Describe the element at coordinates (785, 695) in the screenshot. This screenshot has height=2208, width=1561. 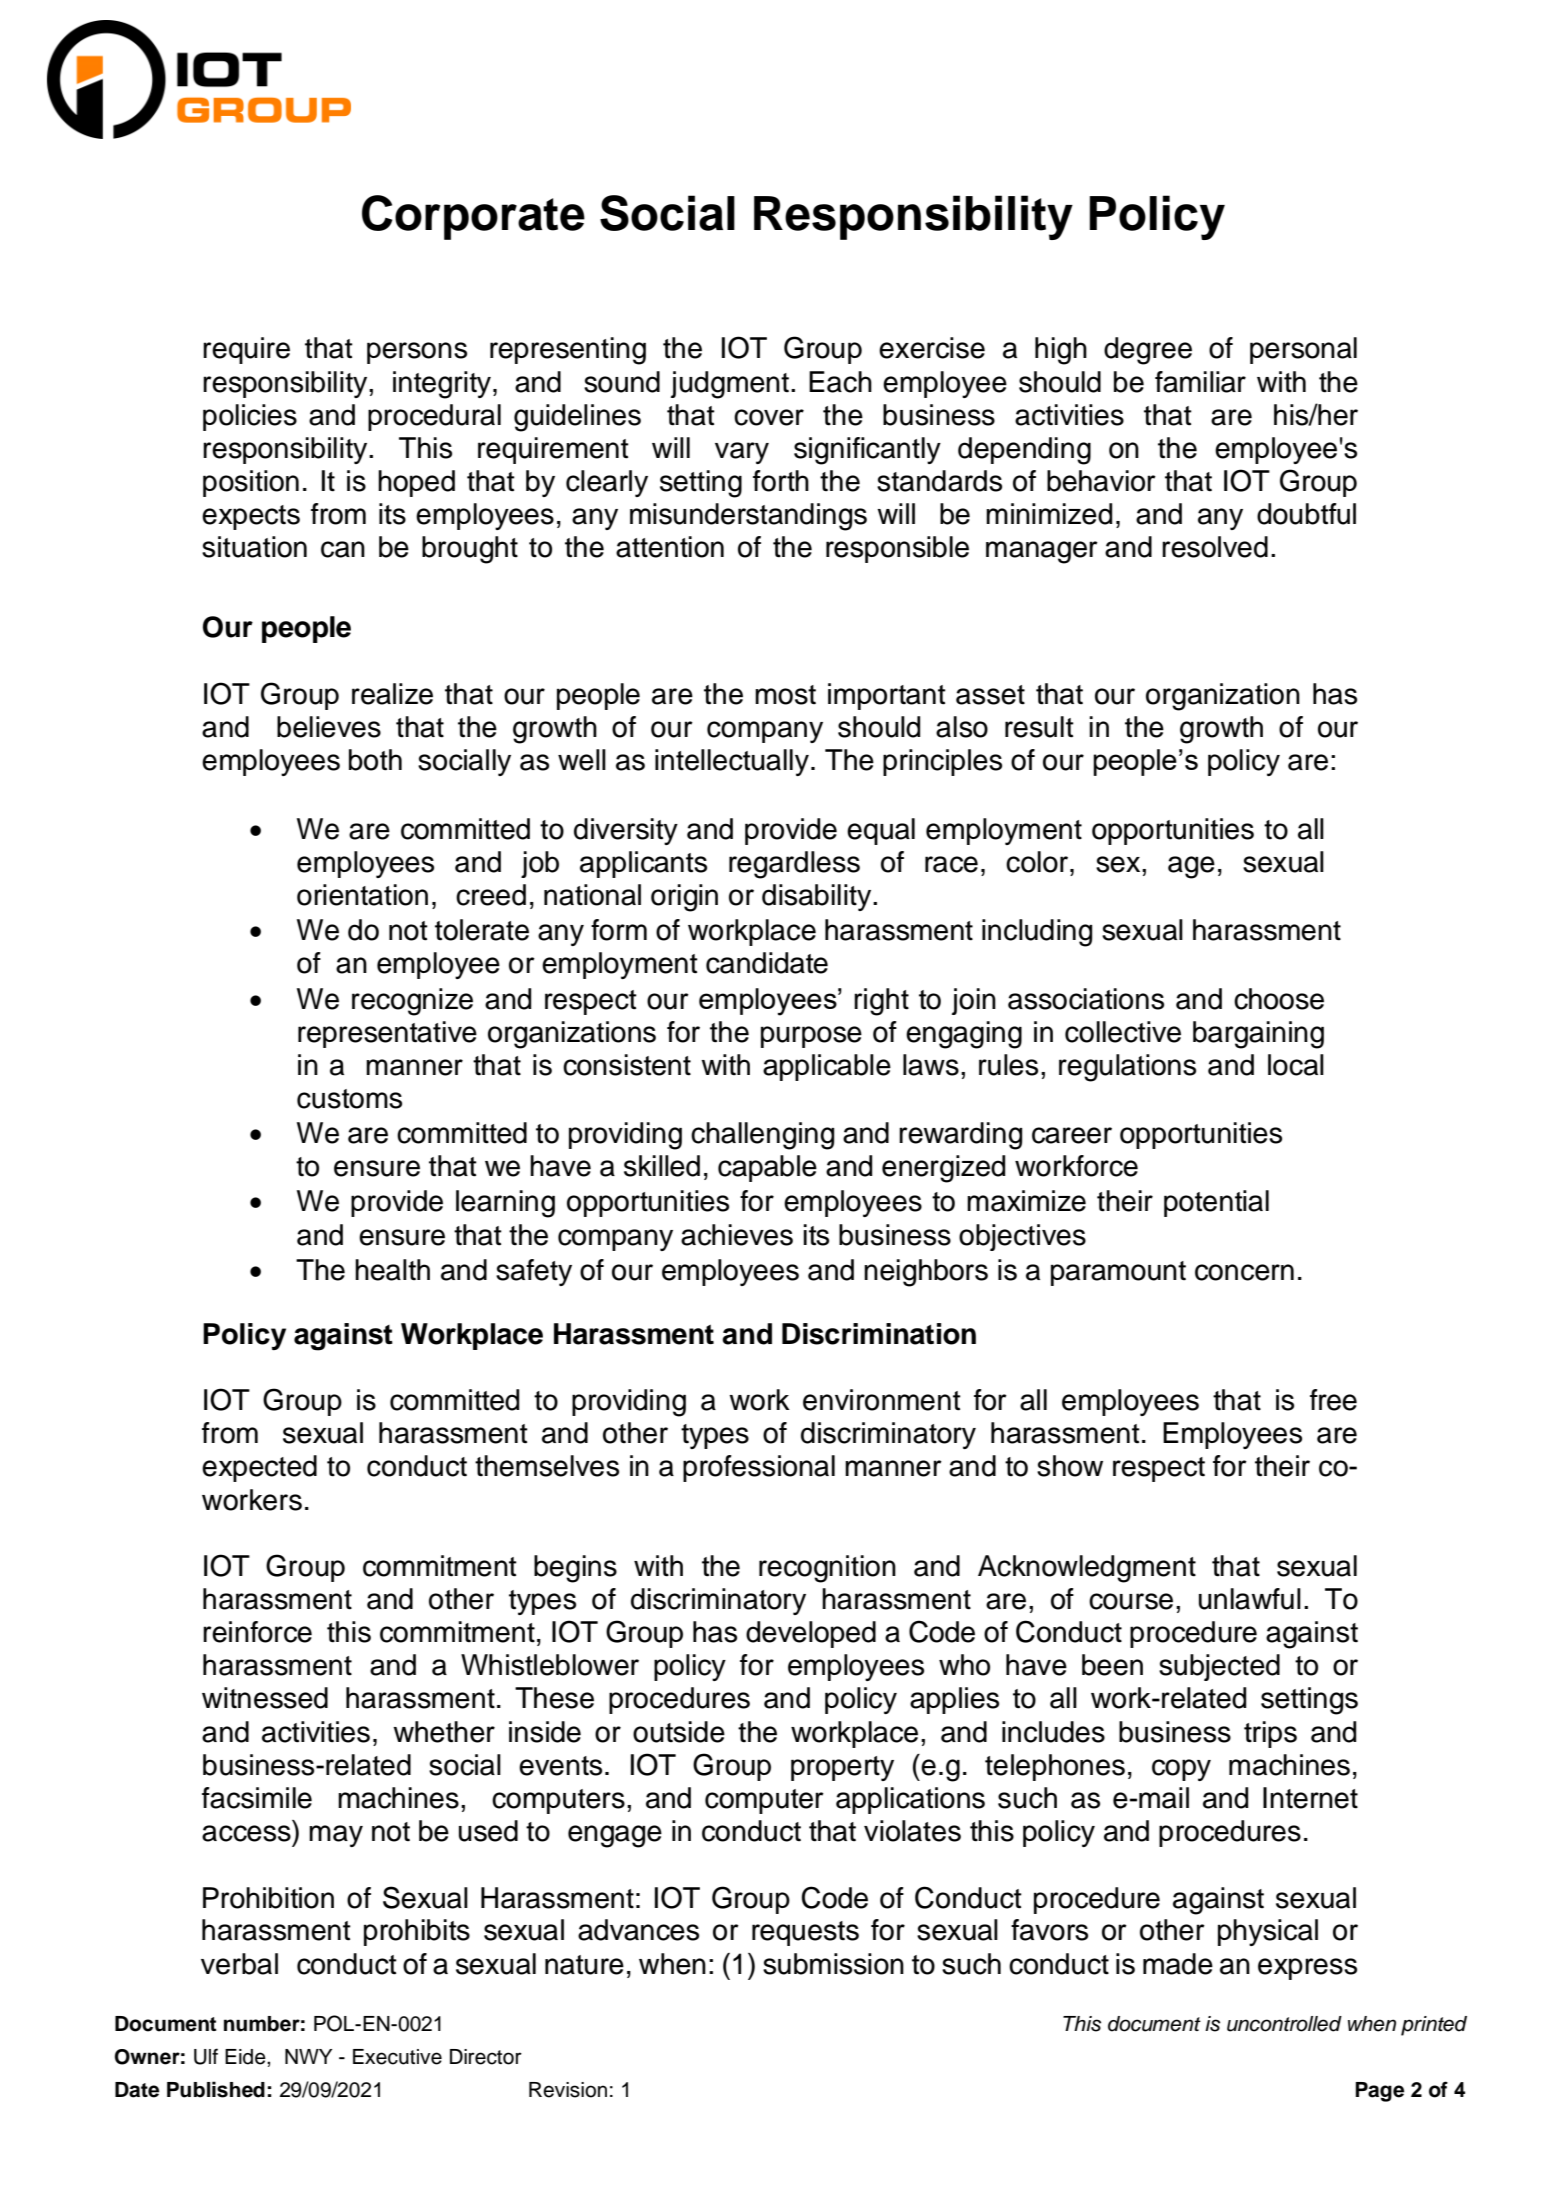
I see `most` at that location.
